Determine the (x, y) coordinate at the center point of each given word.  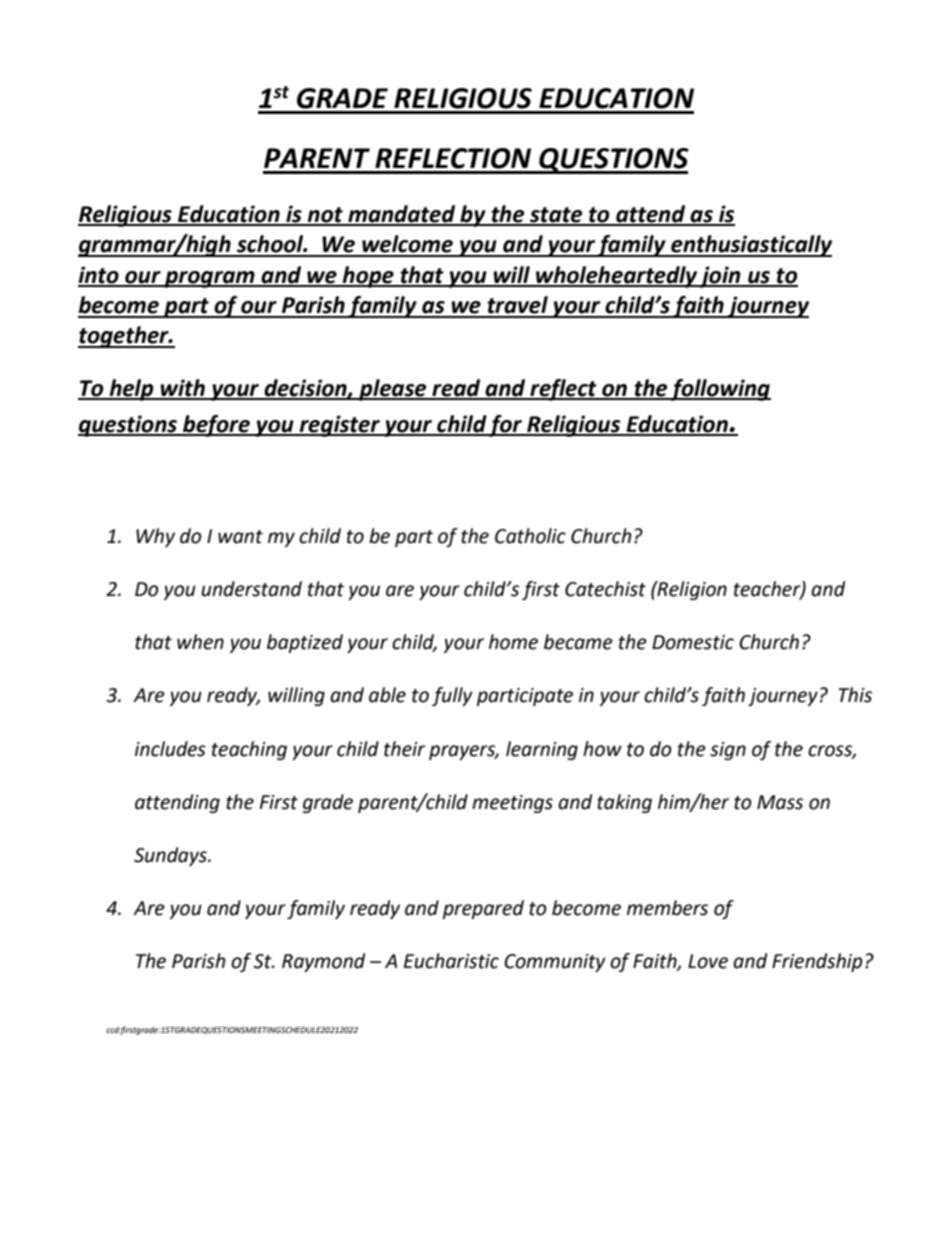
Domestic (693, 642)
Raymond (323, 962)
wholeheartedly (616, 277)
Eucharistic (451, 961)
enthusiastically (750, 246)
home (513, 642)
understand (251, 589)
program (210, 279)
